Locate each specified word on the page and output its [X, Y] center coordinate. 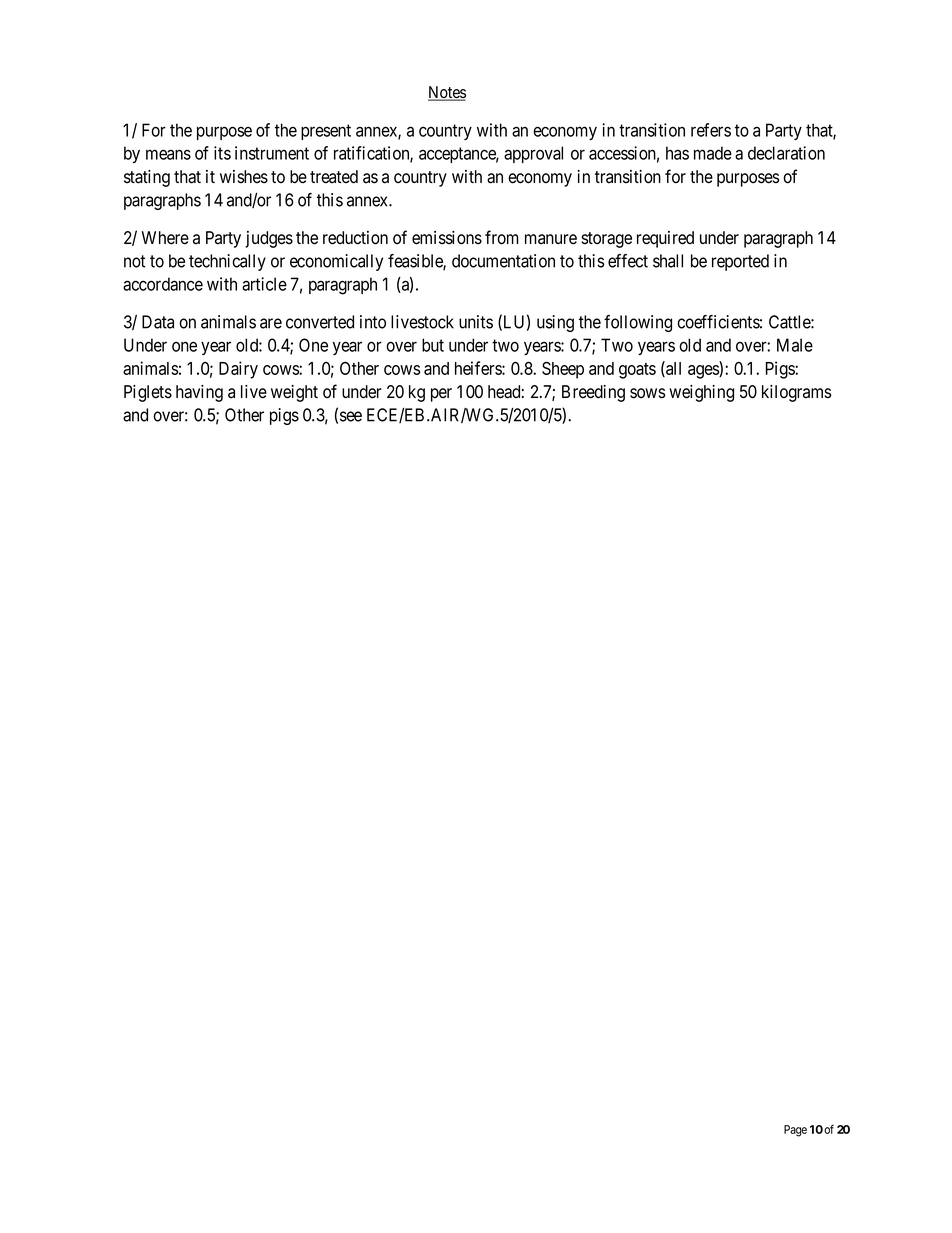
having [199, 393]
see [351, 416]
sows [647, 393]
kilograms [796, 393]
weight [294, 393]
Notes [447, 93]
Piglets [148, 393]
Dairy [238, 370]
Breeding [593, 393]
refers [711, 130]
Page [795, 1131]
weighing [701, 393]
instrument [272, 153]
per [441, 395]
